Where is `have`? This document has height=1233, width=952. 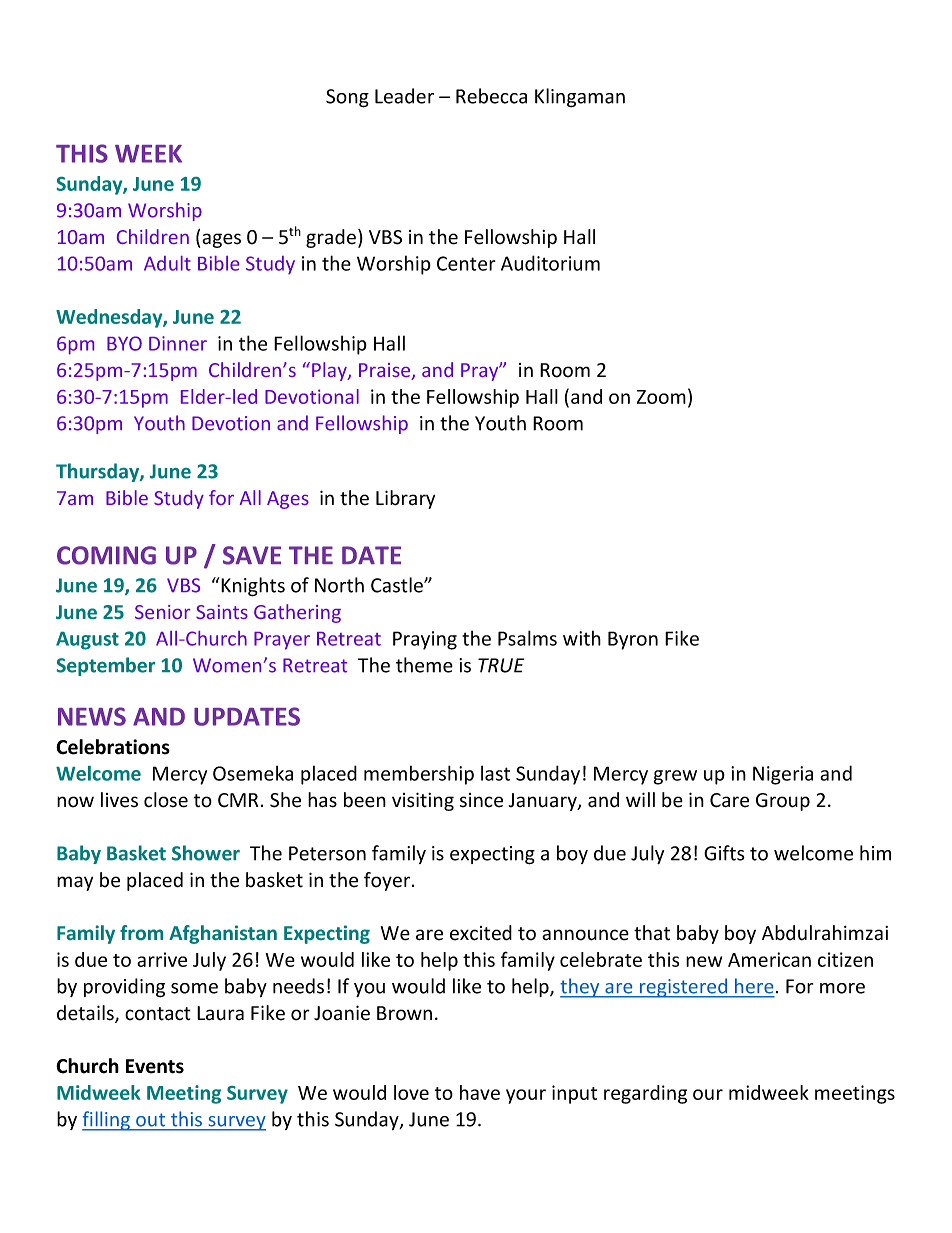
have is located at coordinates (480, 1092).
